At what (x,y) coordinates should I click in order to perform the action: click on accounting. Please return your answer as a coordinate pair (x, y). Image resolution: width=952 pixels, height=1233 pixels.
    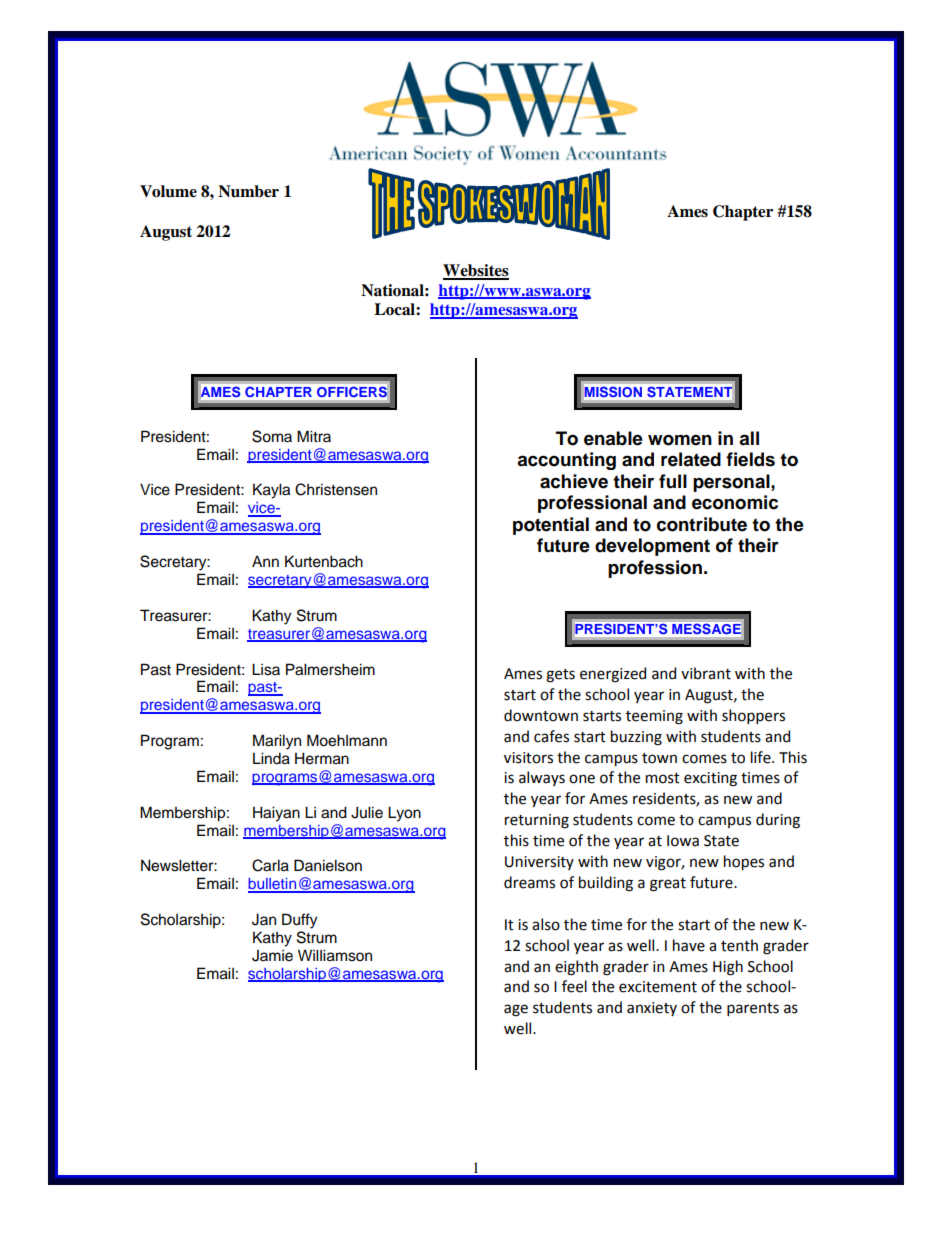
    Looking at the image, I should click on (566, 461).
